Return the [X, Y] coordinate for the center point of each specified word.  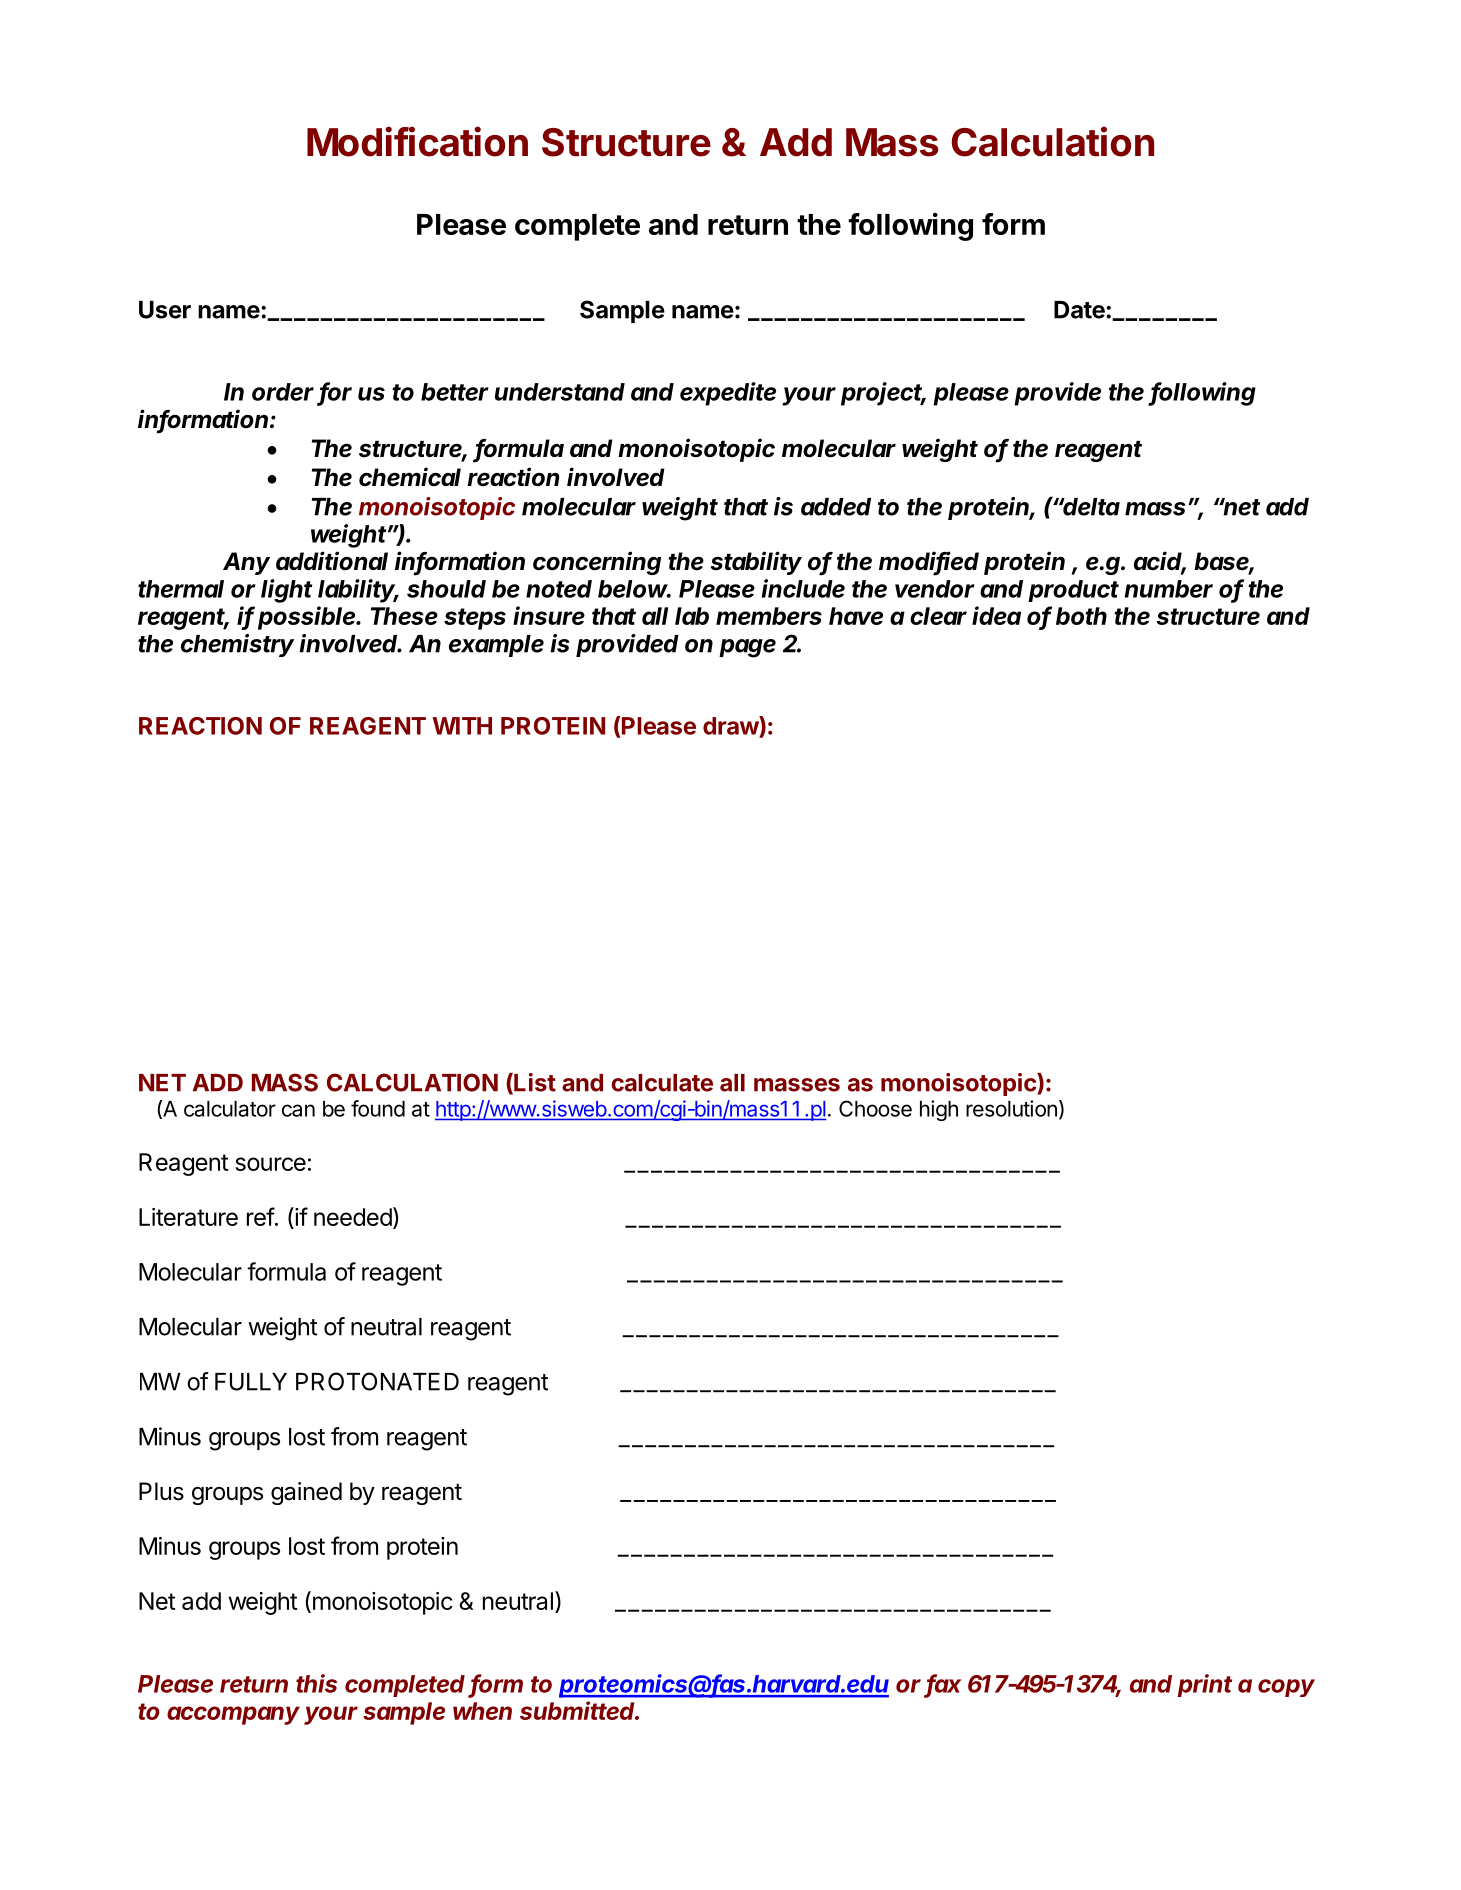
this [316, 1683]
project [883, 394]
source [270, 1164]
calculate [662, 1083]
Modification [417, 141]
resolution [1011, 1108]
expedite [728, 394]
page [747, 648]
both [1081, 616]
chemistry [237, 645]
